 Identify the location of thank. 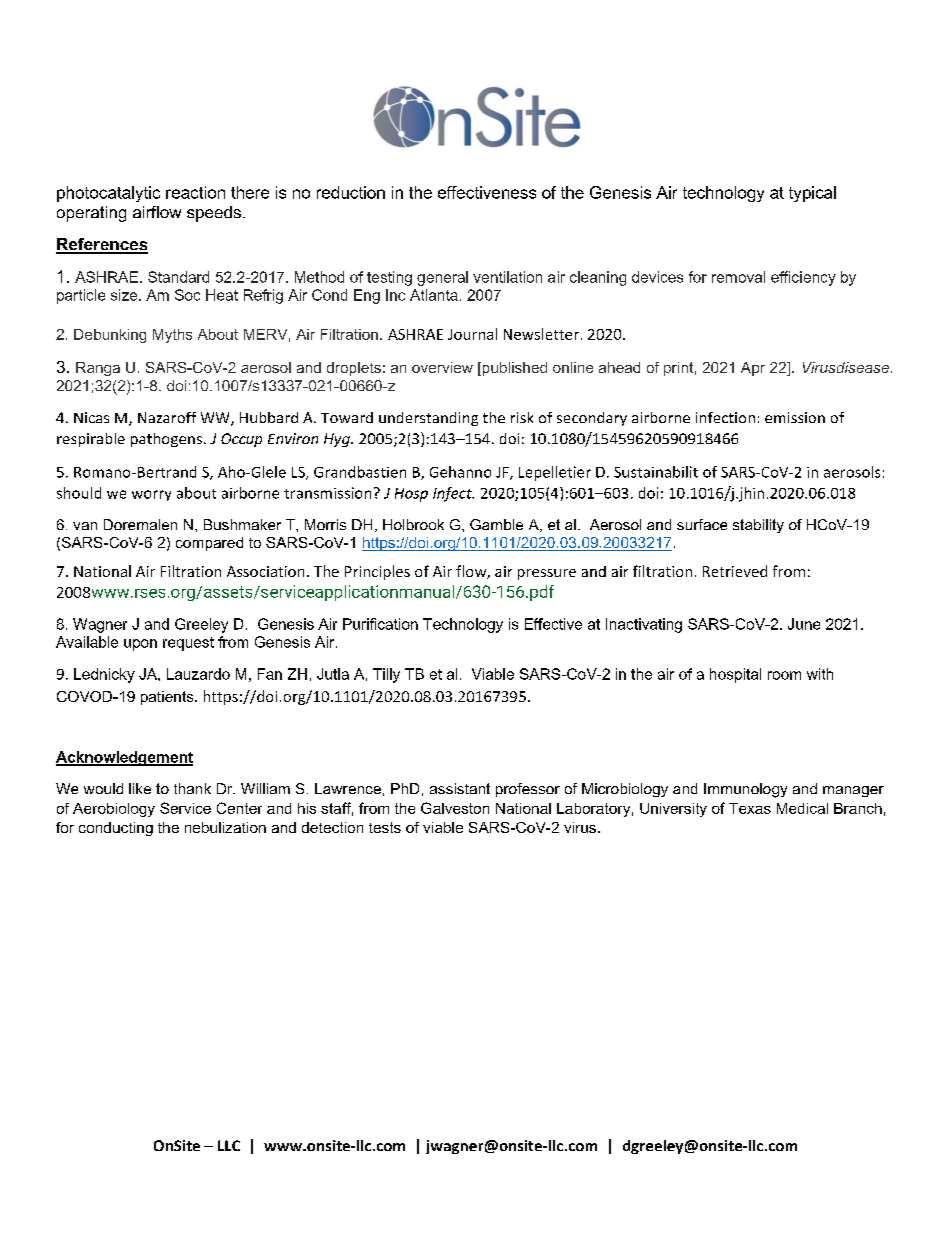
(192, 788).
